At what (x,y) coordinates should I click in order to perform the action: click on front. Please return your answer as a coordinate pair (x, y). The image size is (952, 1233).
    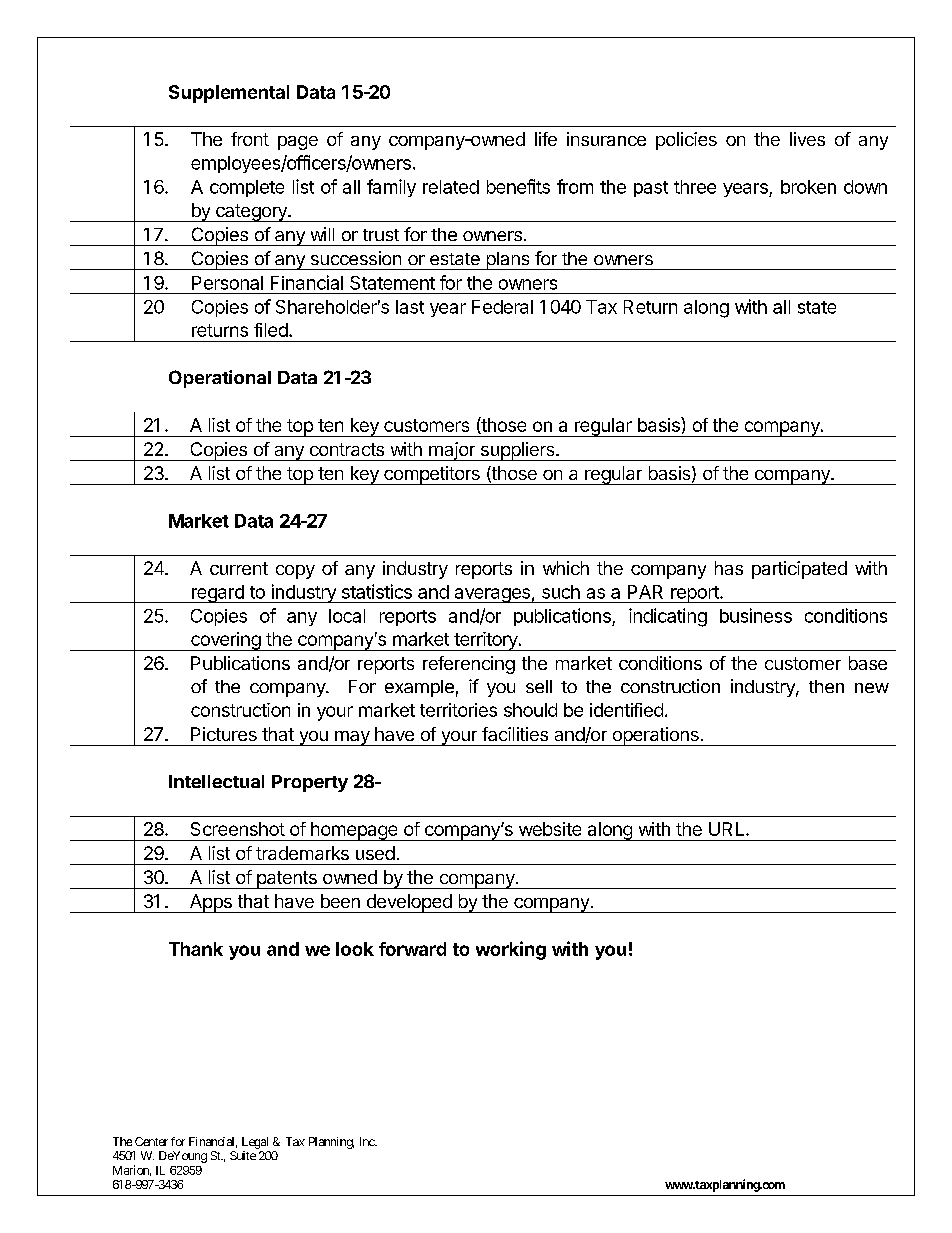
    Looking at the image, I should click on (250, 139).
